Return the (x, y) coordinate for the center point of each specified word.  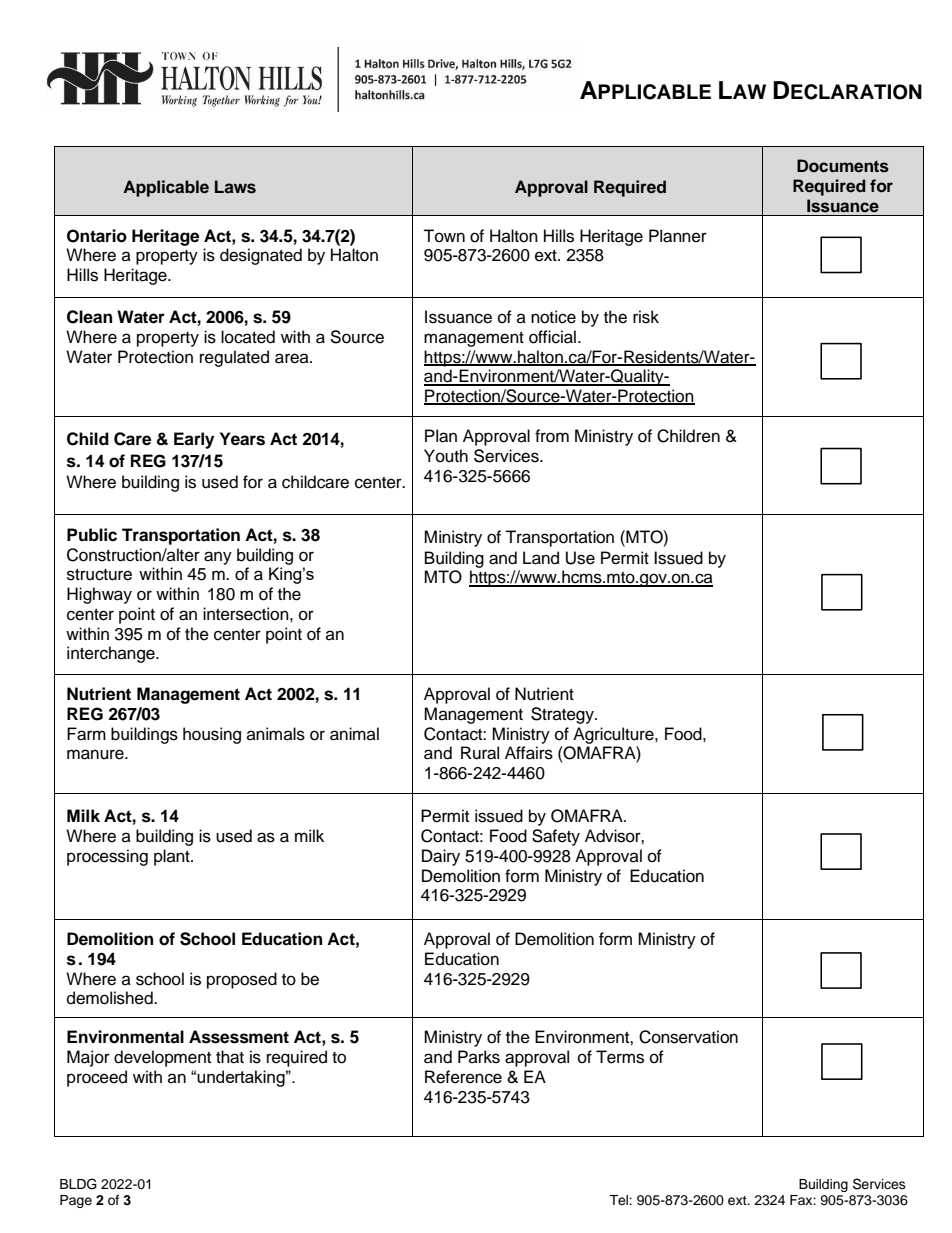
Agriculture (614, 735)
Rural (480, 753)
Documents (843, 166)
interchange (112, 654)
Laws (235, 187)
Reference (463, 1077)
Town (444, 236)
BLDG (78, 1184)
